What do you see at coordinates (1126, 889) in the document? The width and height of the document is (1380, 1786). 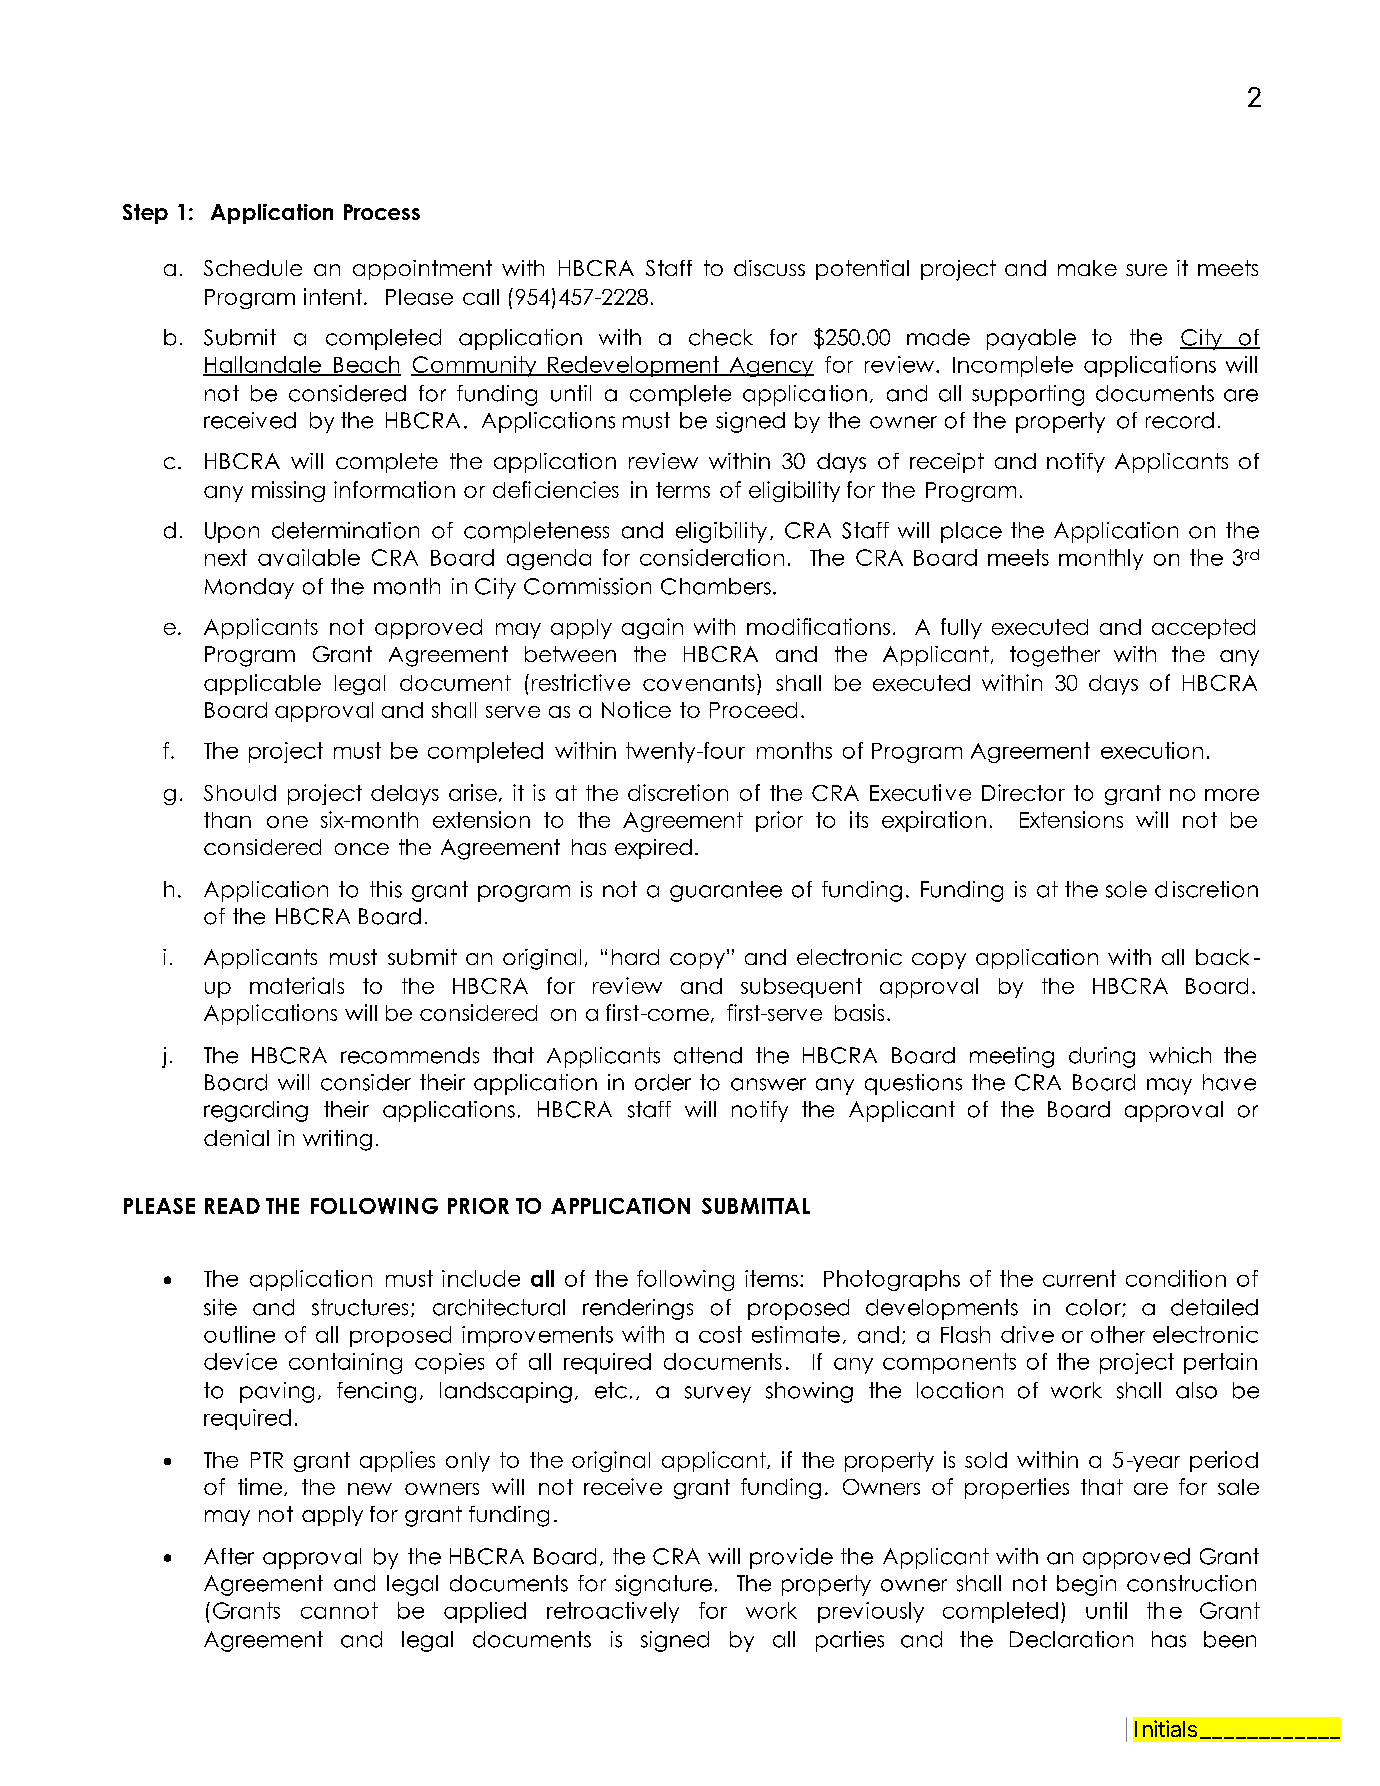 I see `sole` at bounding box center [1126, 889].
